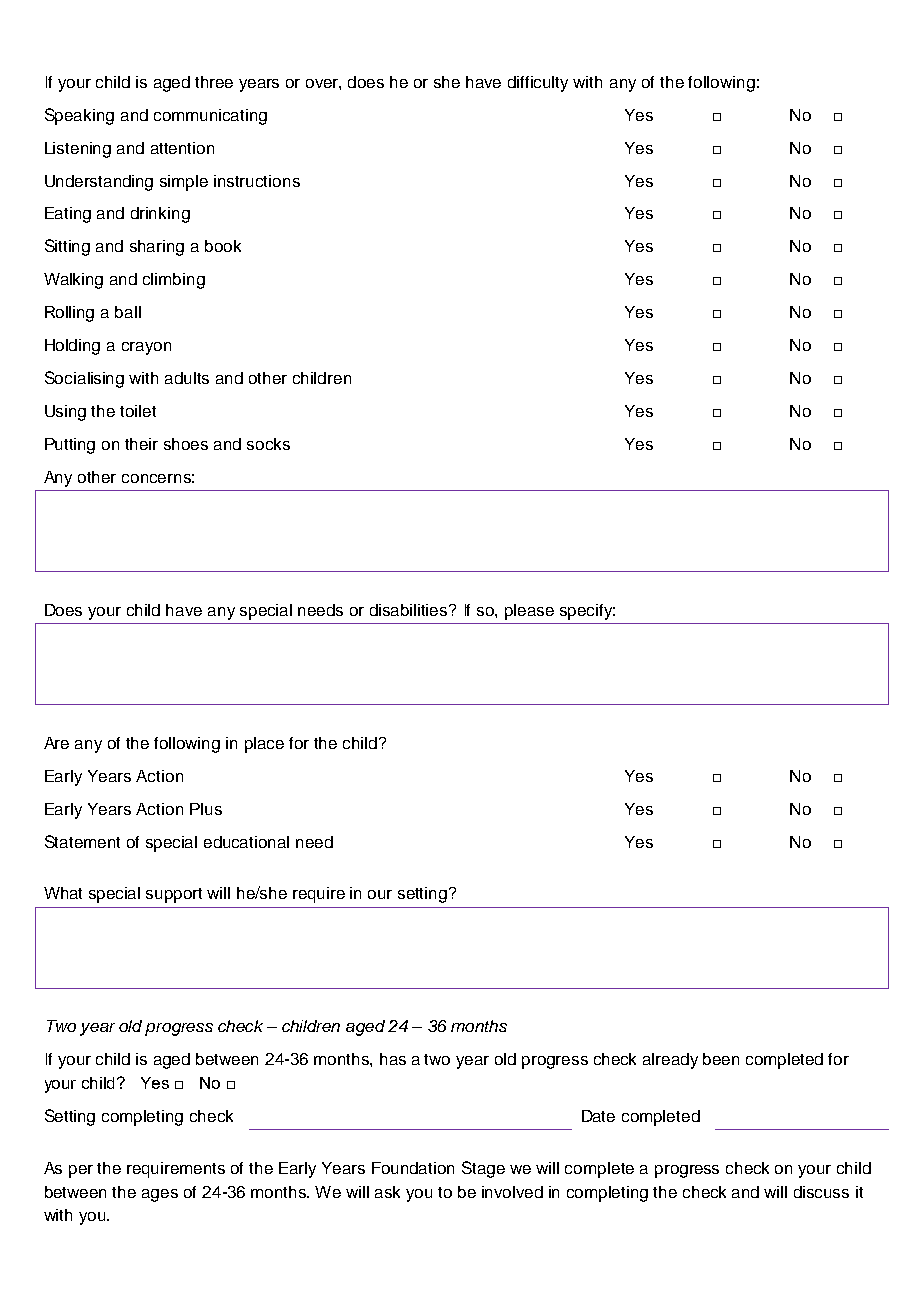 The image size is (924, 1307). I want to click on Are, so click(56, 743).
